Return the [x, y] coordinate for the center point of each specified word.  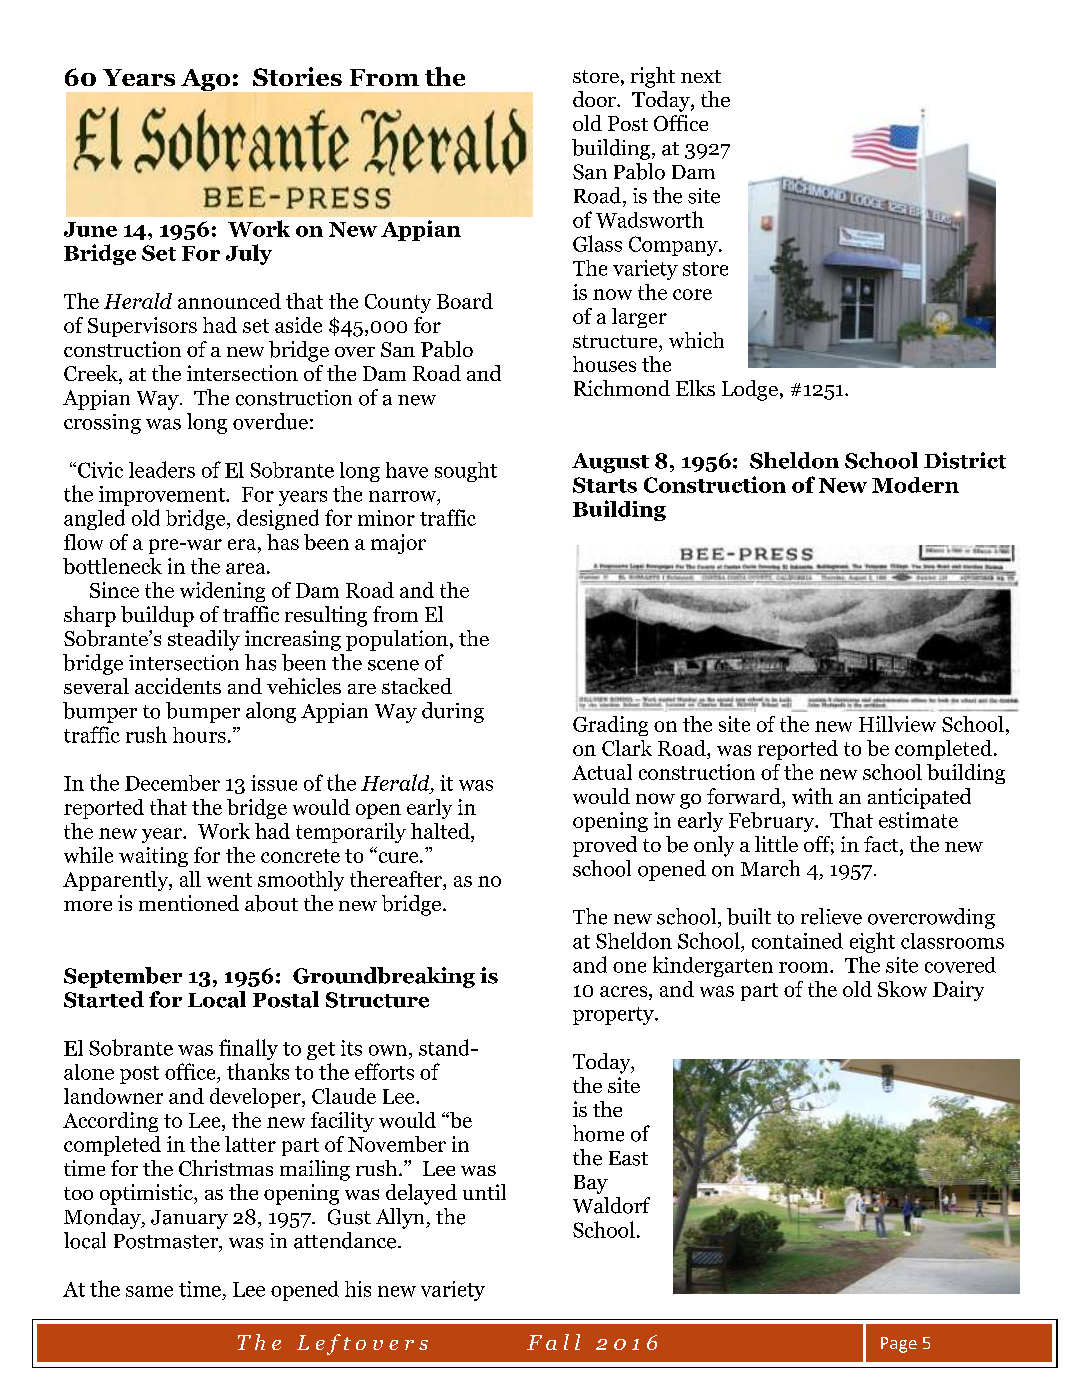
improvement [163, 496]
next [701, 76]
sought [466, 472]
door [595, 99]
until [484, 1192]
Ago [205, 80]
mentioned [189, 903]
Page [899, 1345]
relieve [831, 916]
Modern [915, 485]
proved [605, 846]
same [149, 1291]
